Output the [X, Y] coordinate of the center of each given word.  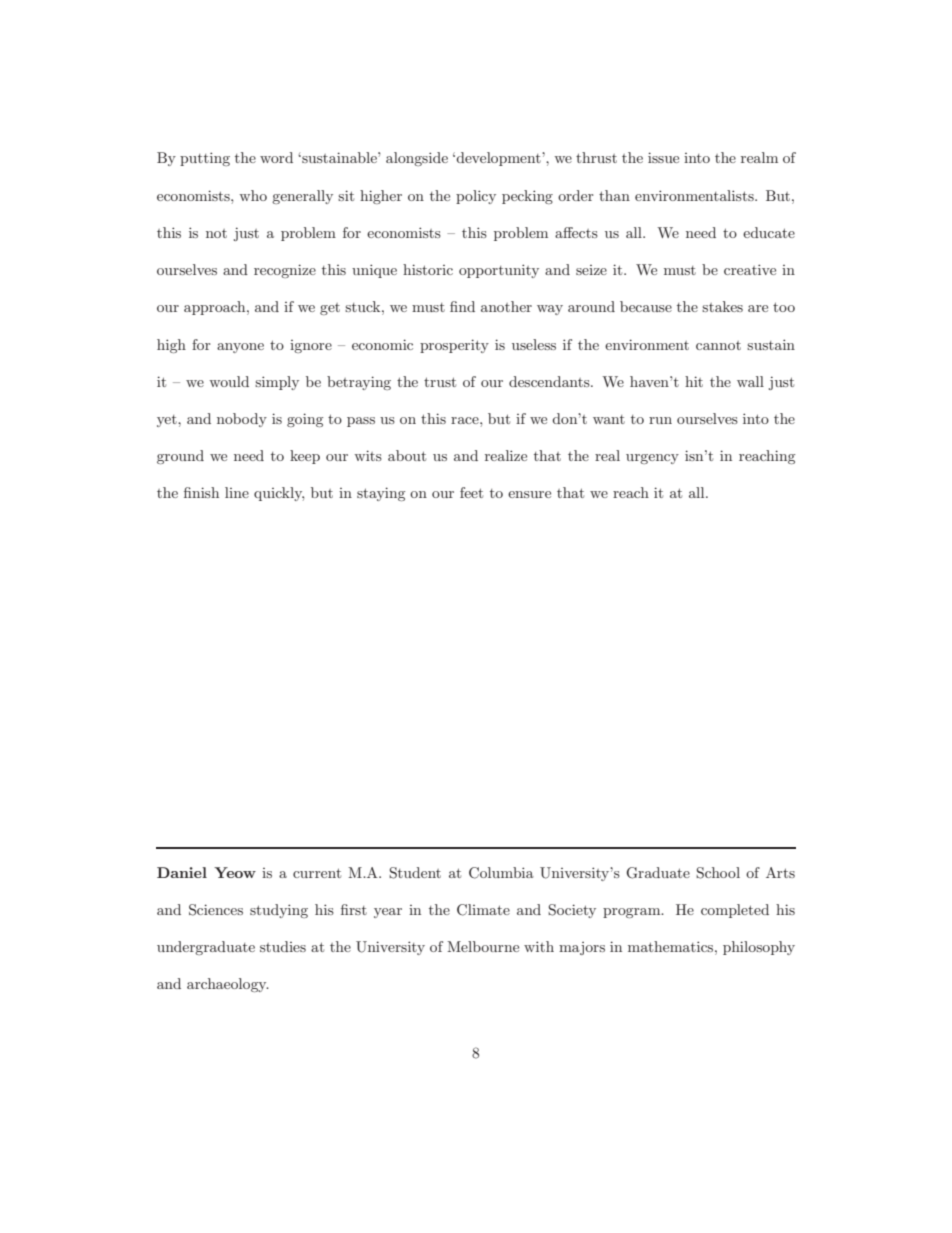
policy [476, 197]
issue [663, 157]
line [237, 492]
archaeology [228, 985]
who [253, 195]
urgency [652, 459]
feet [471, 492]
